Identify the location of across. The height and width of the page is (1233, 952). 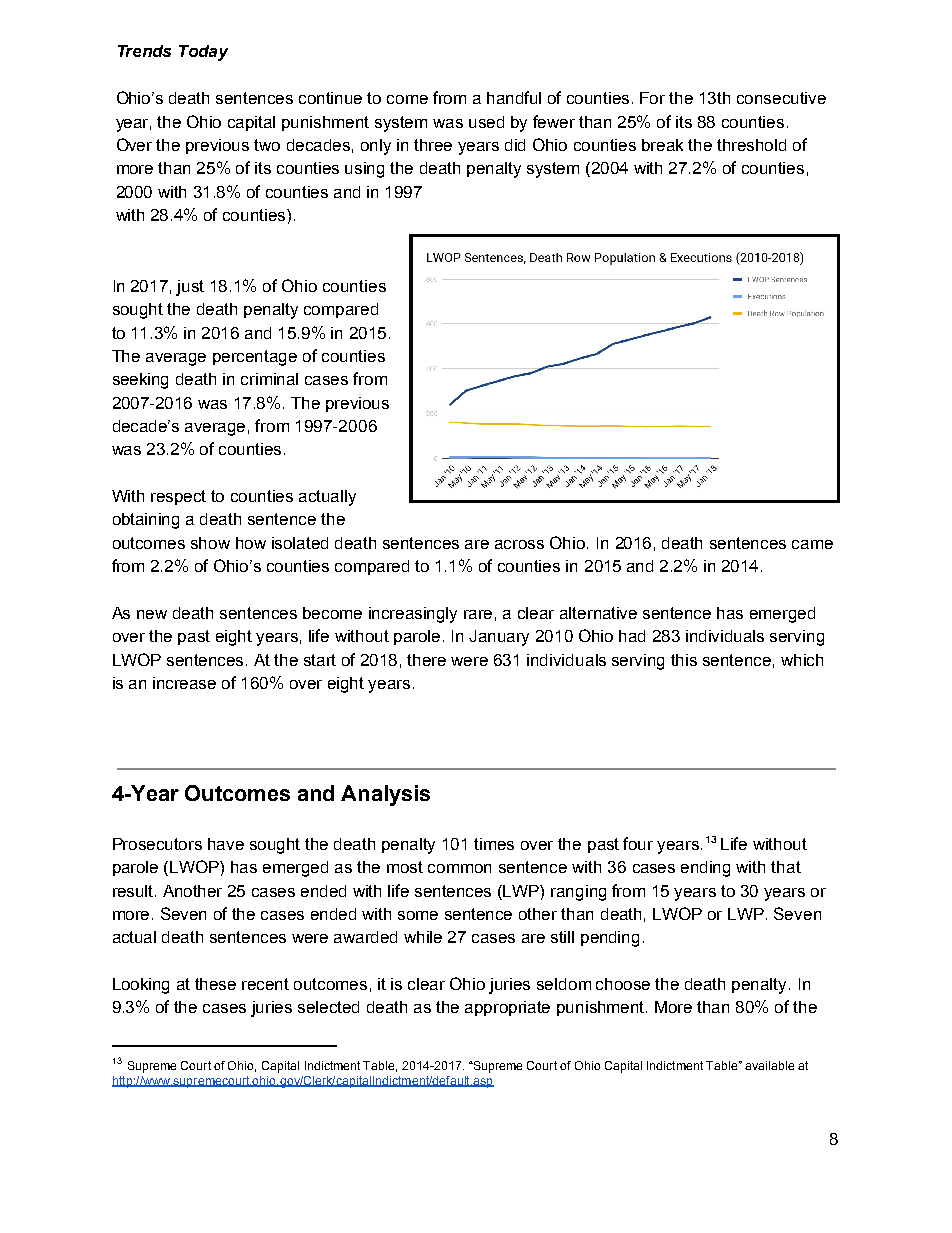
(519, 544).
